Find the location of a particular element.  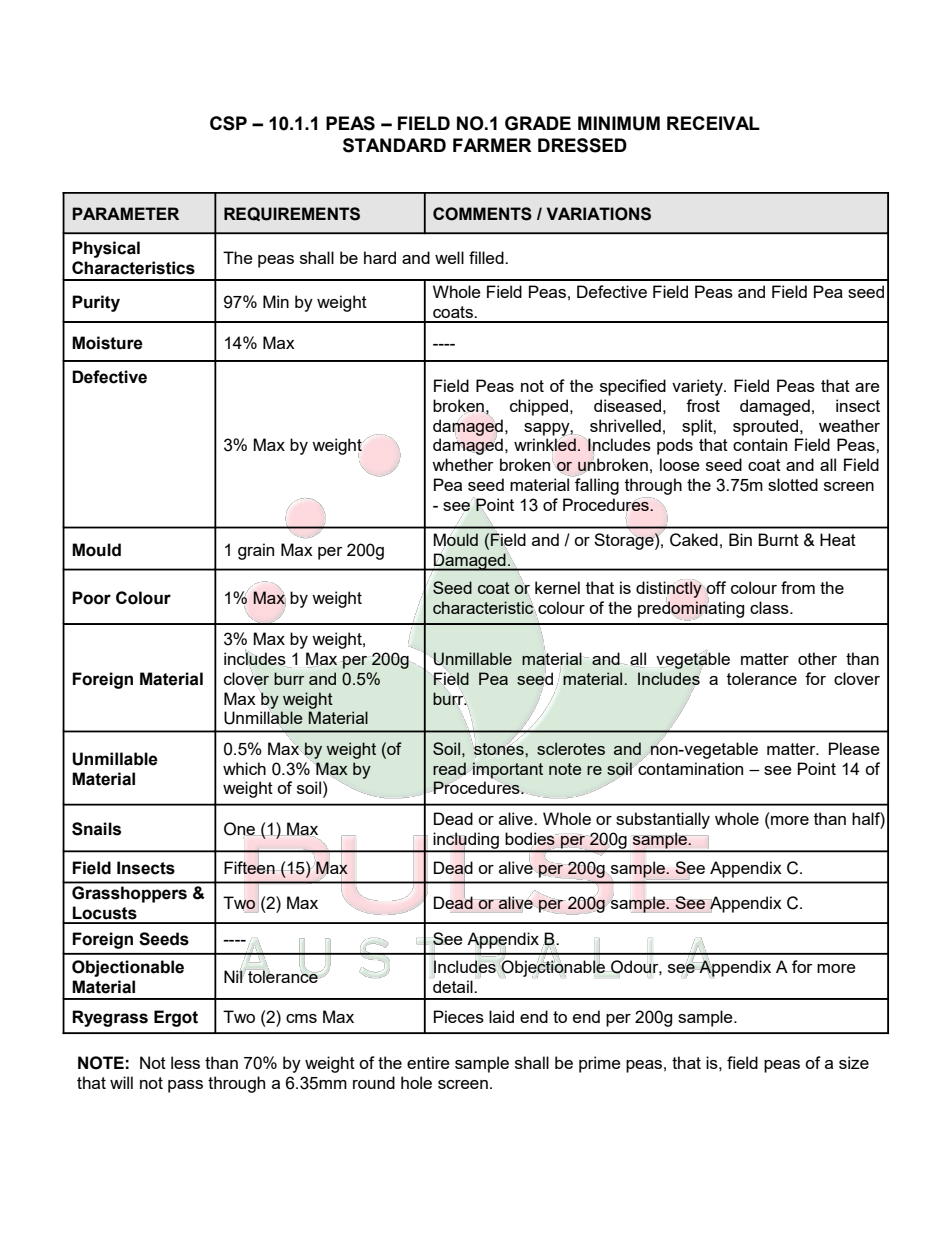

size is located at coordinates (854, 1062).
